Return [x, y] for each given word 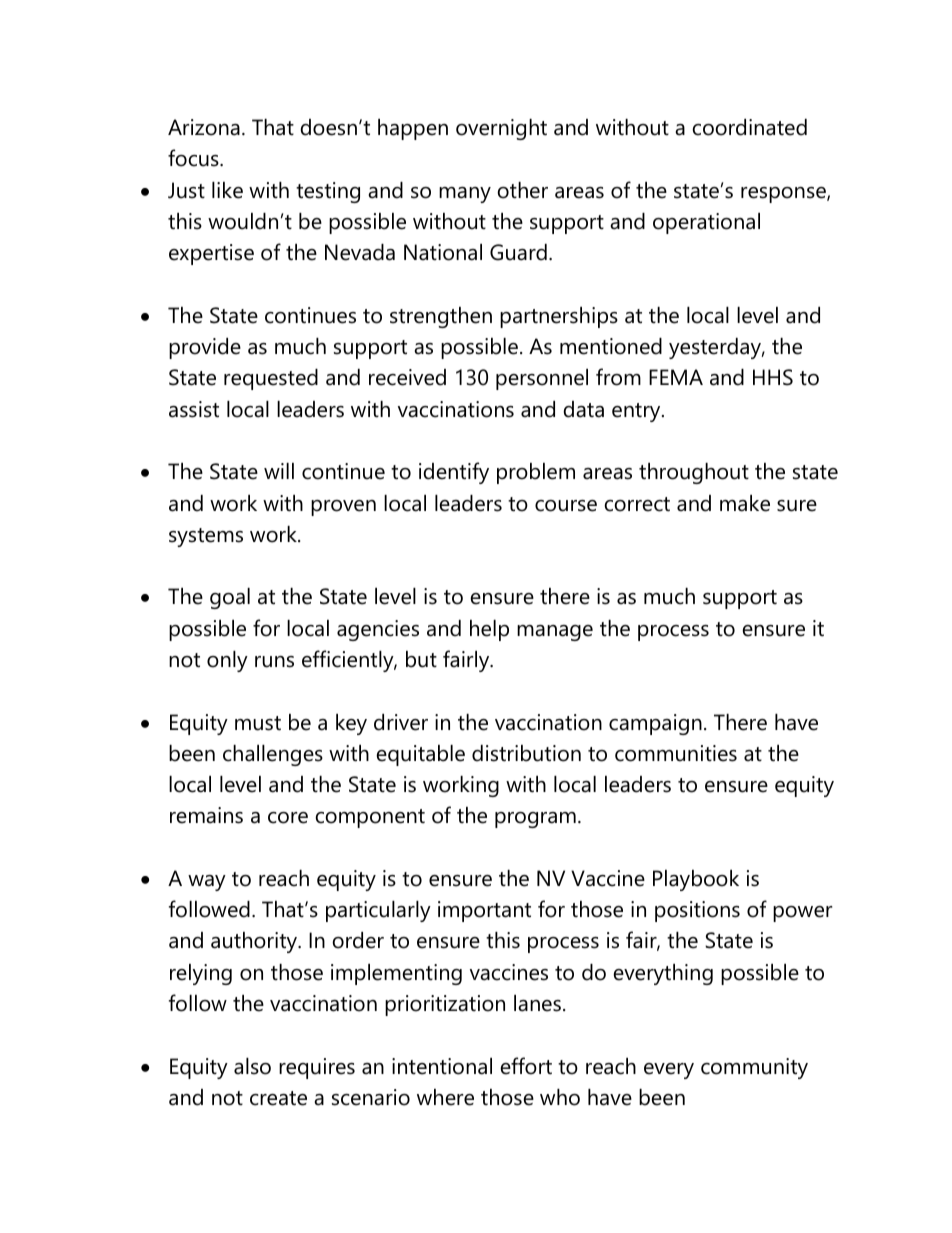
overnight [501, 129]
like [227, 190]
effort [526, 1066]
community [754, 1068]
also [252, 1066]
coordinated [749, 127]
